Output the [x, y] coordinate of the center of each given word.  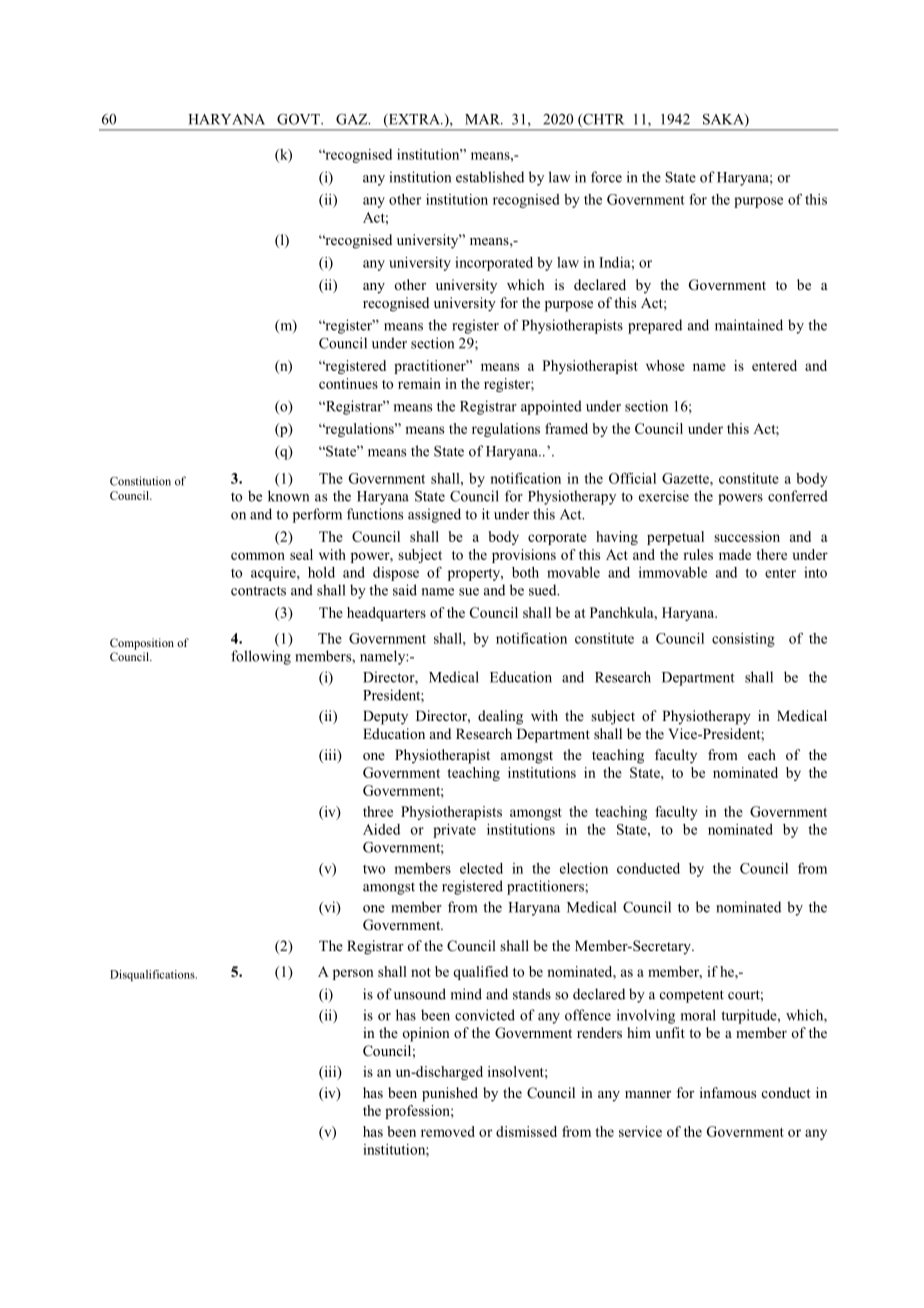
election [584, 868]
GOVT [299, 119]
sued [544, 590]
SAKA [724, 120]
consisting [743, 640]
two [374, 869]
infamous [728, 1092]
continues [348, 383]
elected [481, 868]
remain [419, 383]
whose [665, 365]
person [353, 974]
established [490, 177]
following [261, 657]
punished [450, 1094]
